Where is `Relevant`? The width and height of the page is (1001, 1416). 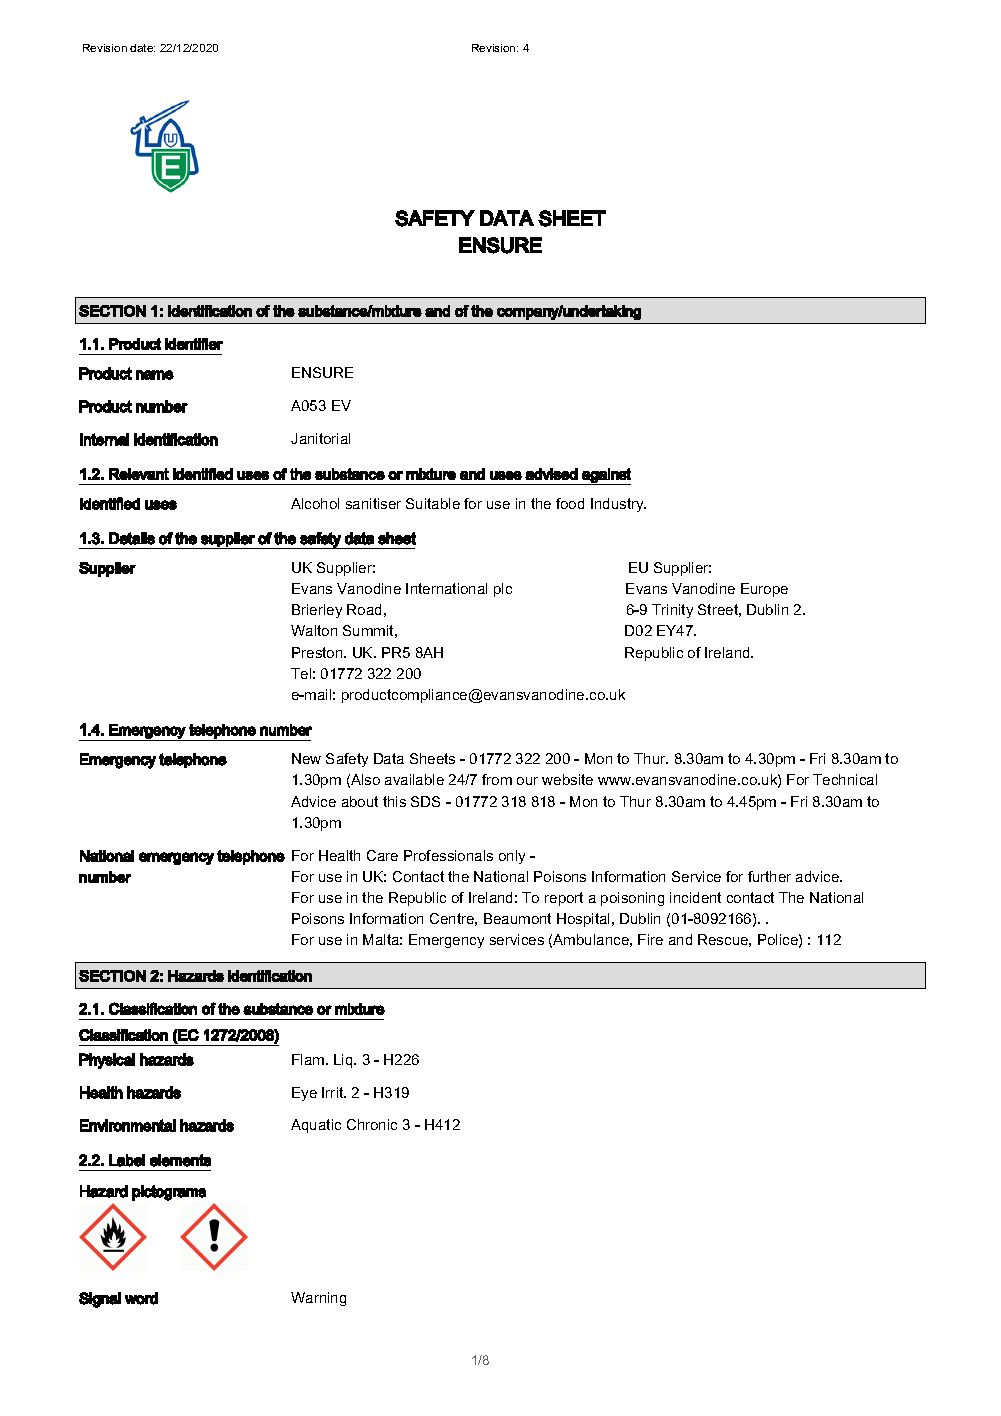
Relevant is located at coordinates (139, 474).
